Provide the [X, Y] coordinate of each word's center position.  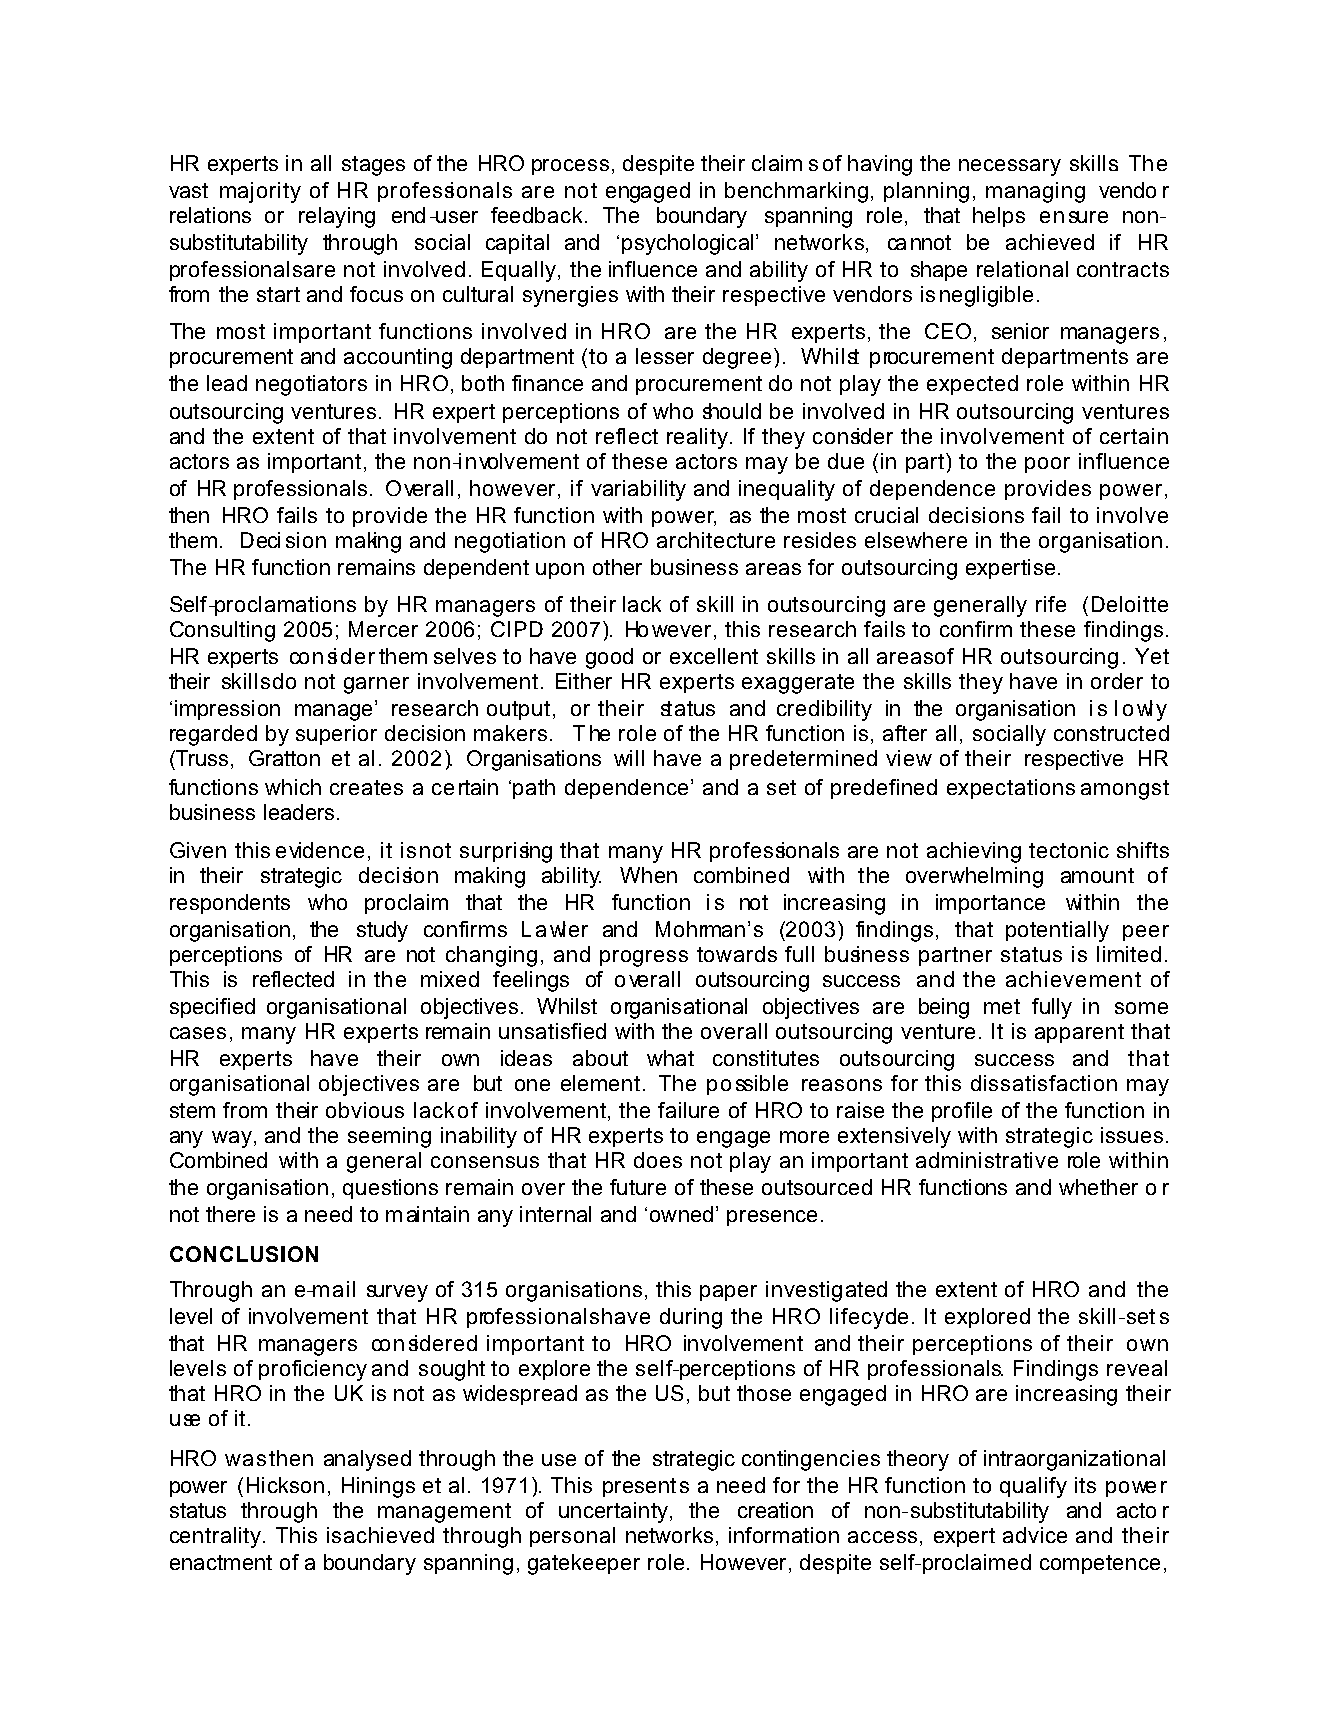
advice [1035, 1535]
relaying [337, 217]
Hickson [285, 1485]
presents [646, 1487]
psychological [687, 244]
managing [1035, 192]
